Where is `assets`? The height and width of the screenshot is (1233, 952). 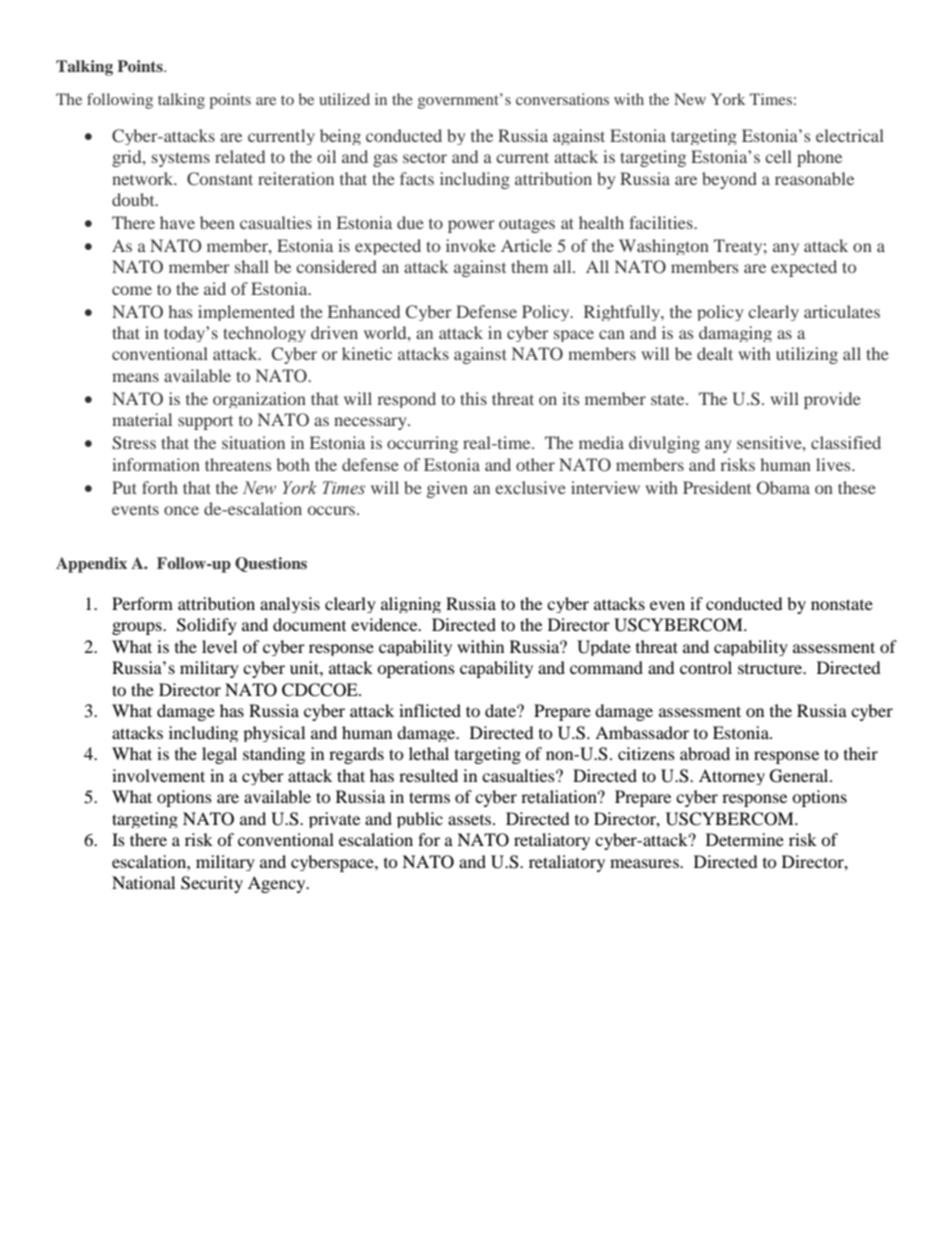 assets is located at coordinates (471, 820).
